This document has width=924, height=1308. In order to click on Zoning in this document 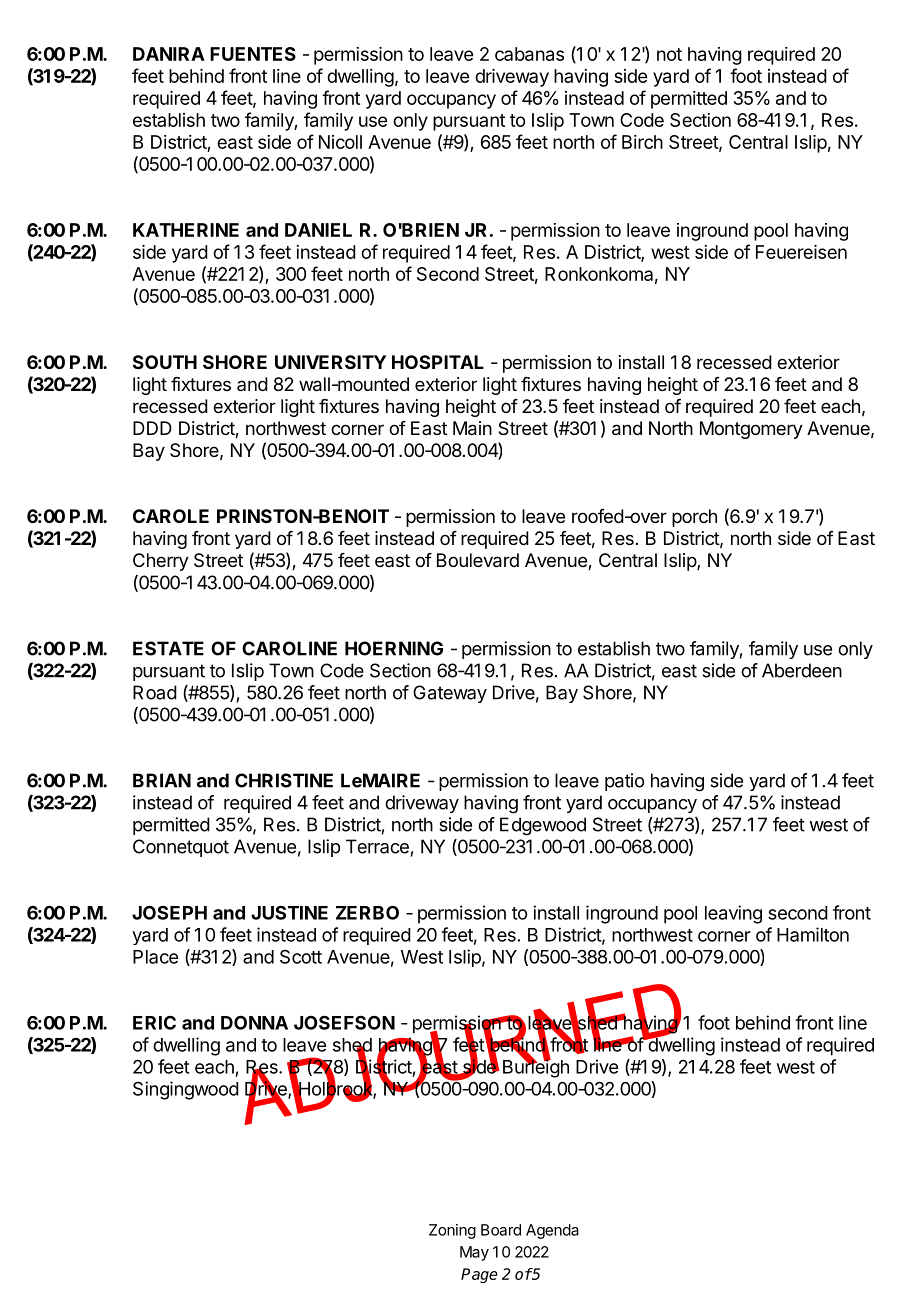, I will do `click(452, 1231)`.
